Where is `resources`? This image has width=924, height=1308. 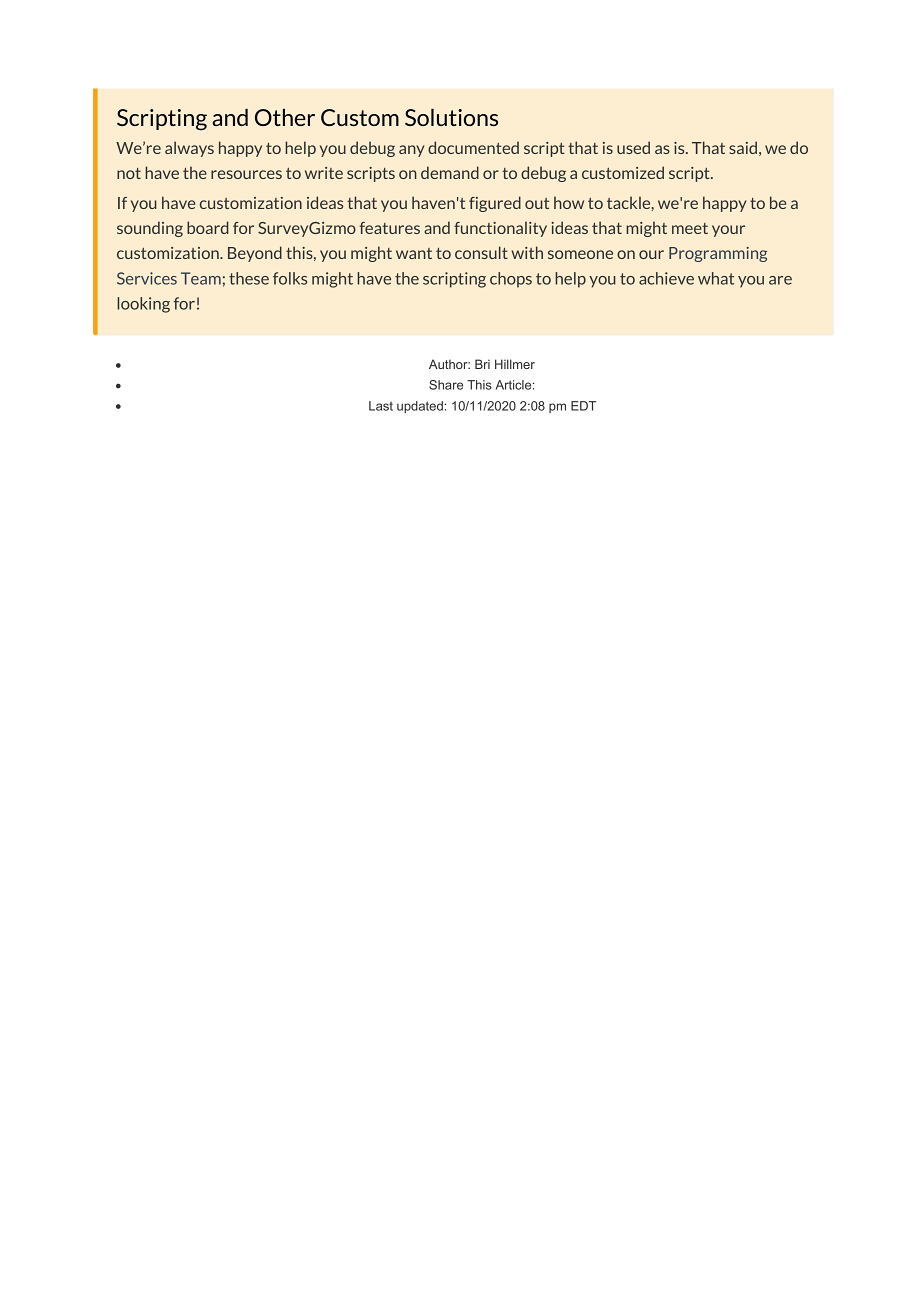 resources is located at coordinates (246, 174).
